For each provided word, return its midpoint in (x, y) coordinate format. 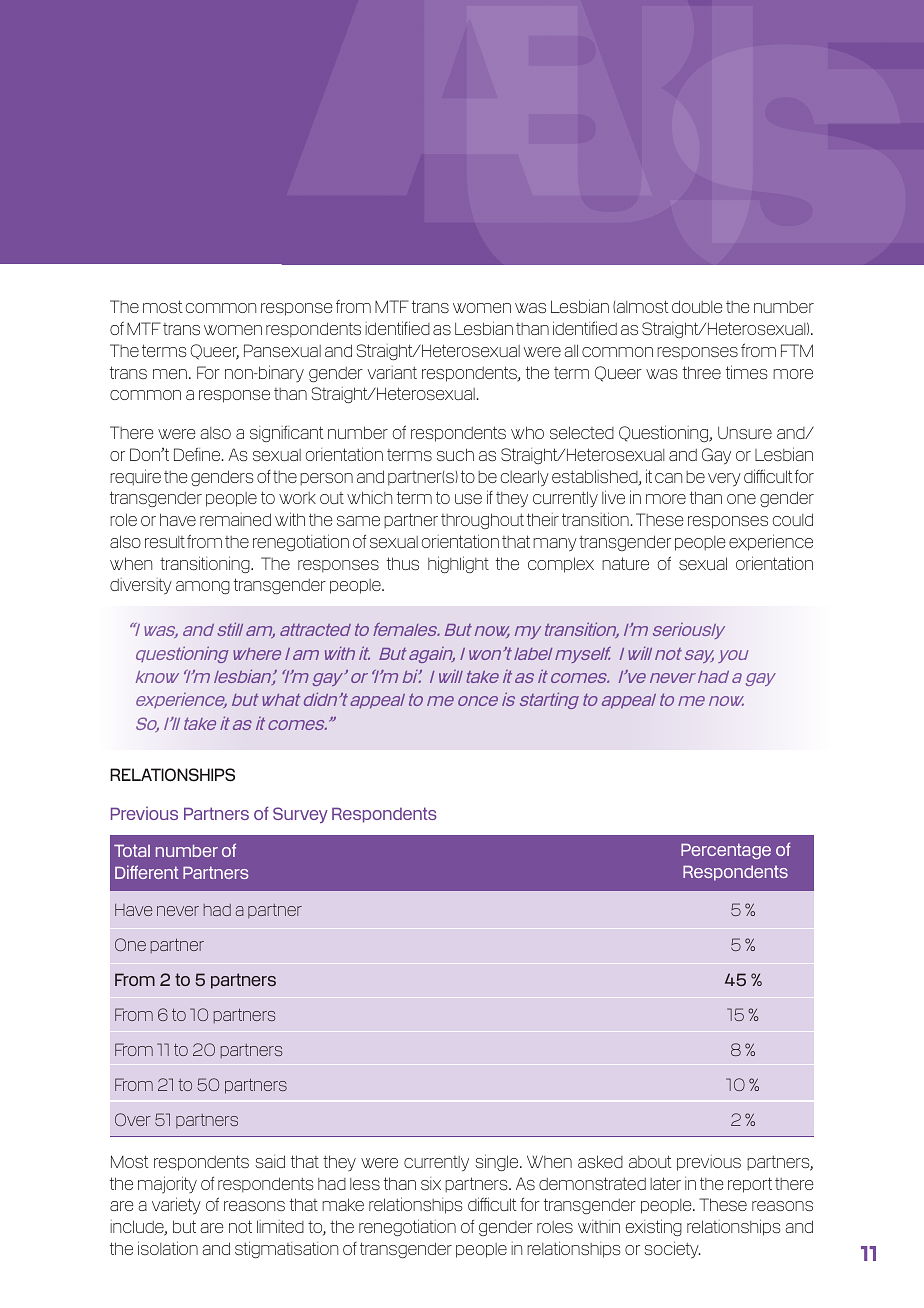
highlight (458, 564)
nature (625, 563)
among (203, 587)
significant (287, 434)
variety (176, 1206)
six (431, 1183)
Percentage (726, 851)
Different (147, 872)
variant (392, 372)
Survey (300, 815)
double (697, 306)
